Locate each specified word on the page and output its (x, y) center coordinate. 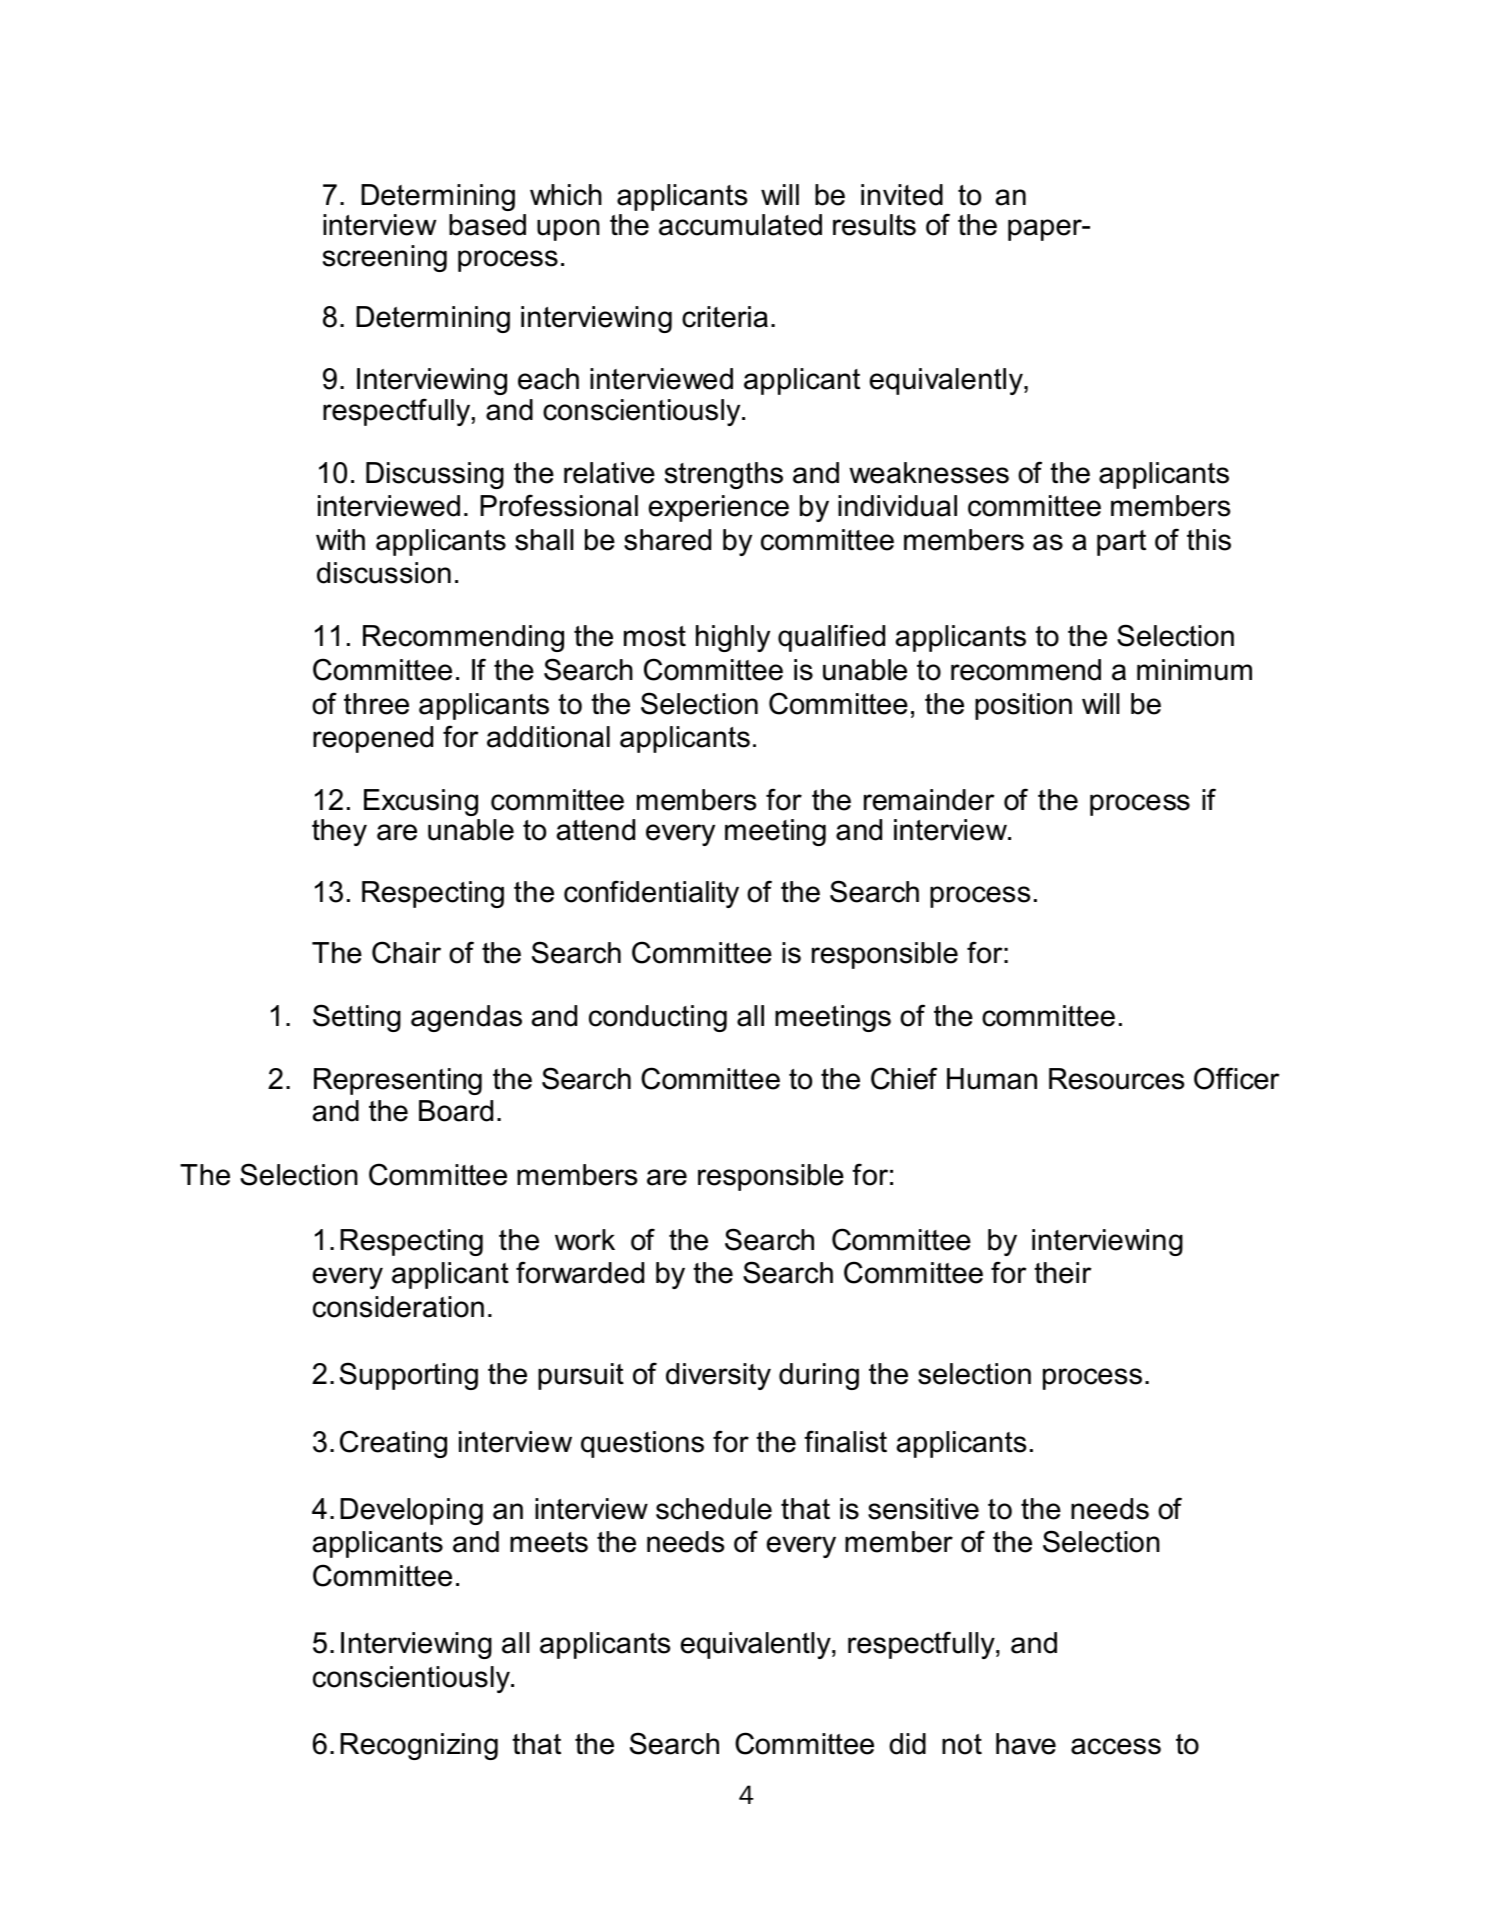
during (819, 1376)
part (1121, 543)
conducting (658, 1018)
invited (902, 195)
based (487, 225)
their (1062, 1273)
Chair (406, 952)
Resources (1116, 1079)
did (907, 1744)
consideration (398, 1307)
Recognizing (419, 1746)
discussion (384, 573)
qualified (831, 638)
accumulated (740, 225)
